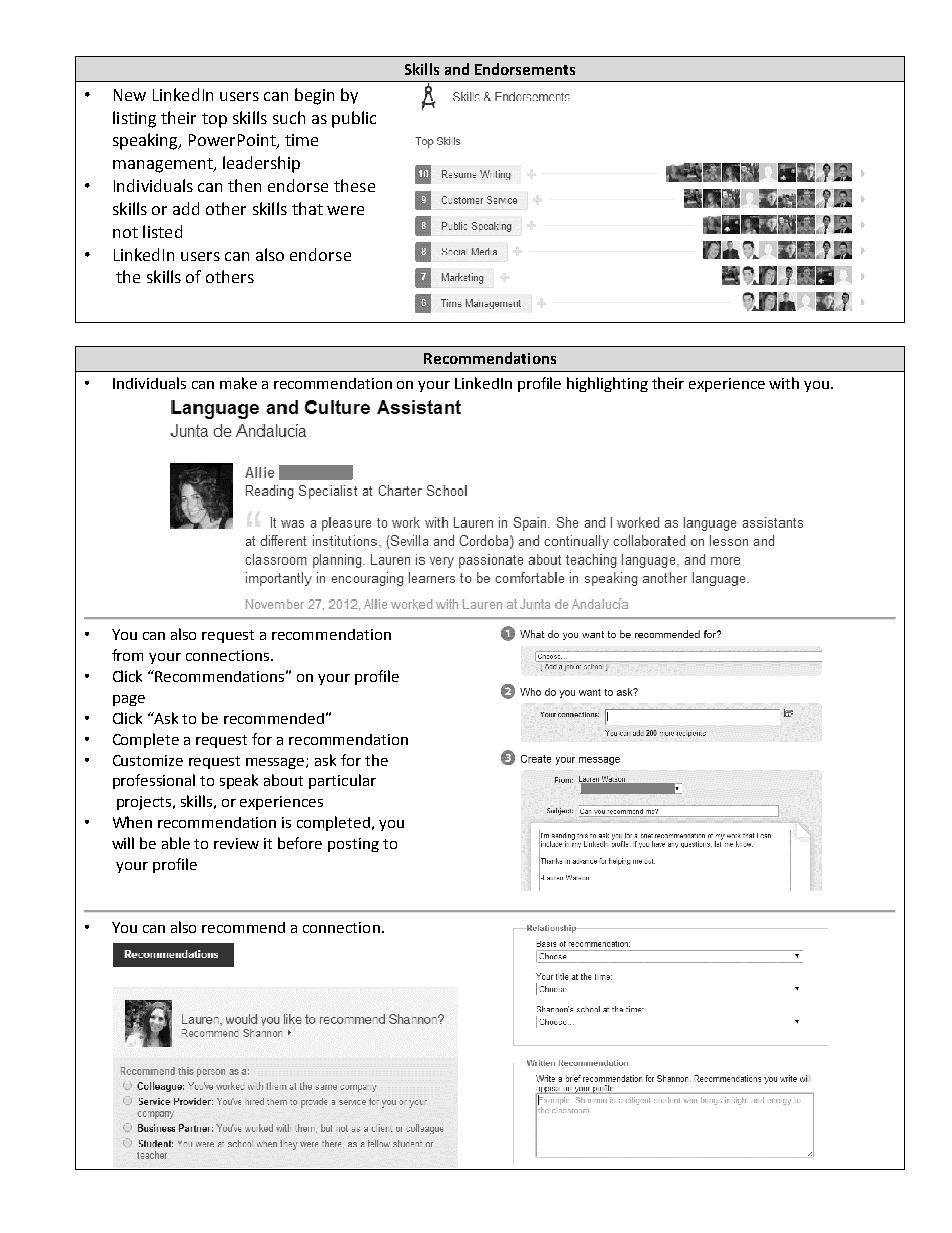 This screenshot has width=952, height=1233. I want to click on able, so click(176, 843).
